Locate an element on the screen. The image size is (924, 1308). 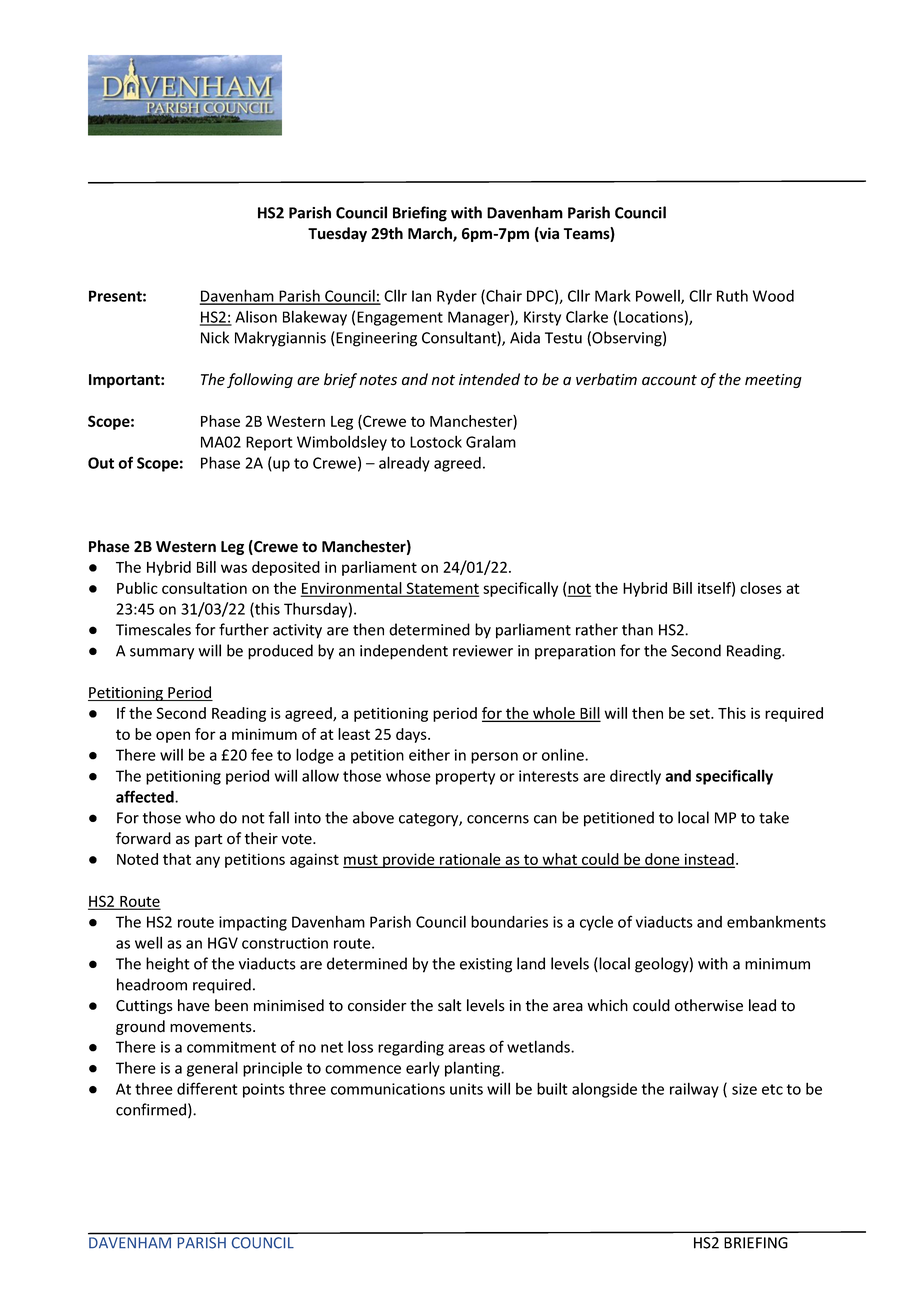
reviewer is located at coordinates (483, 651).
